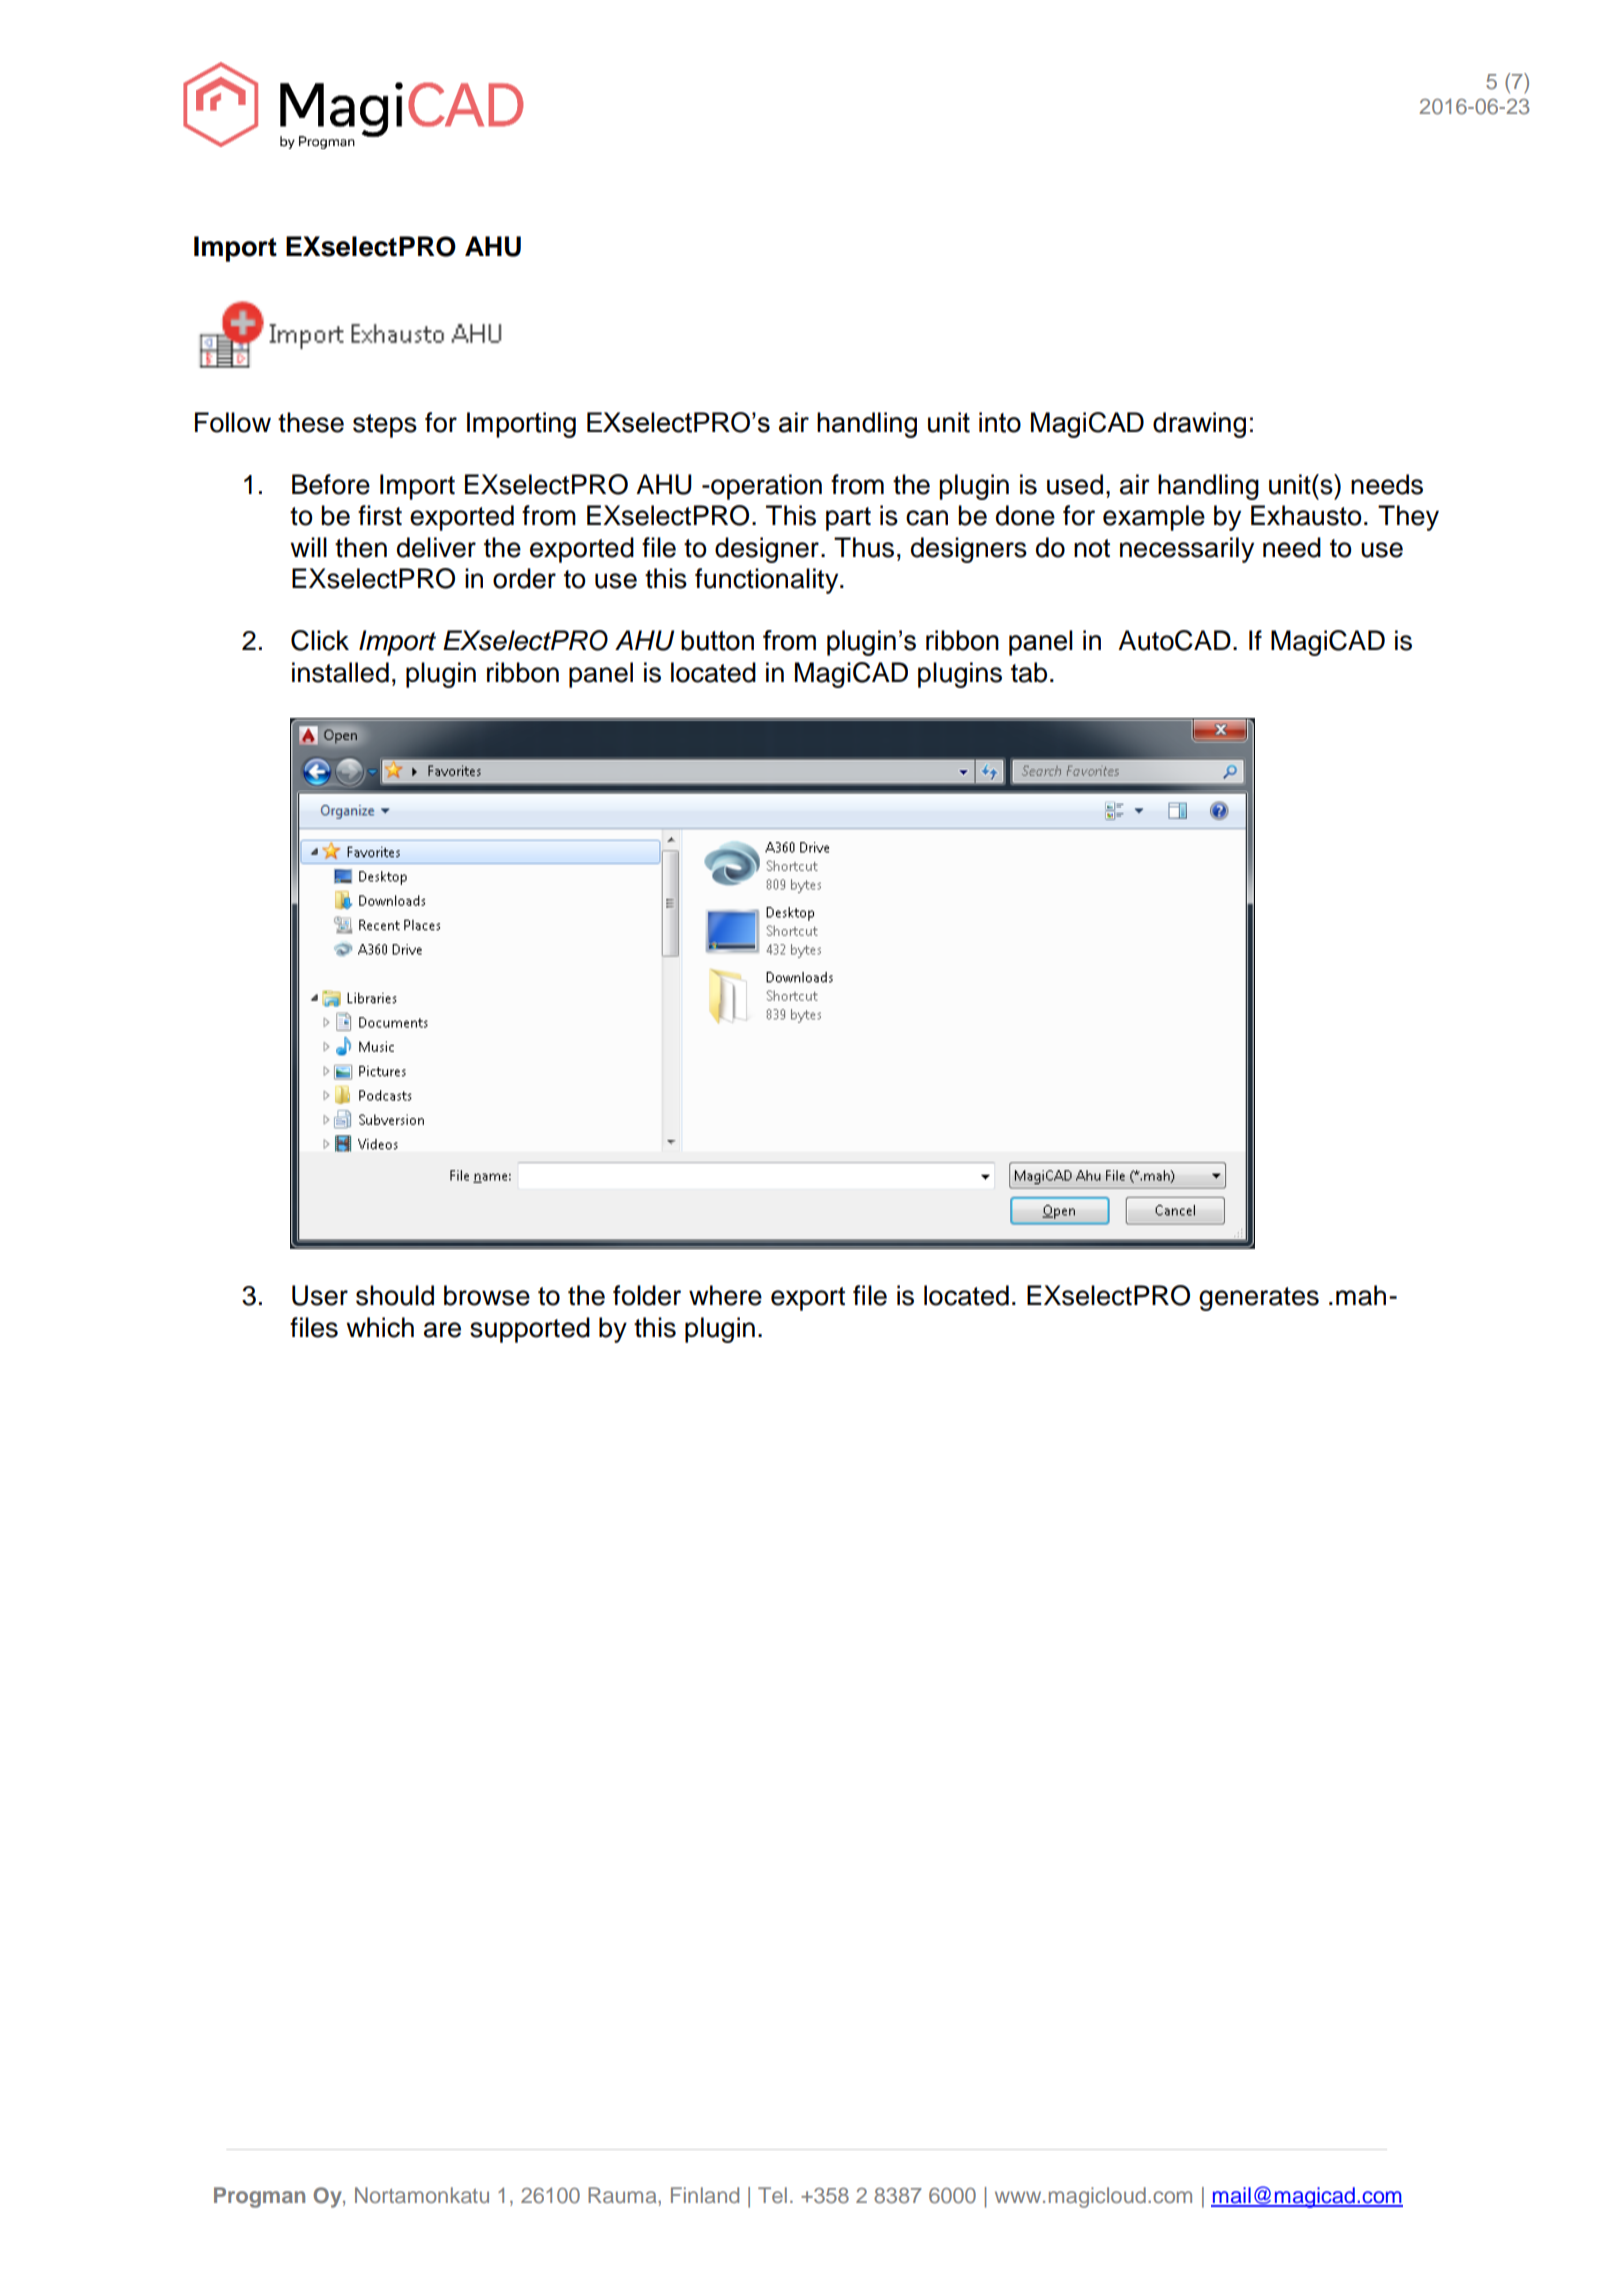  What do you see at coordinates (1029, 672) in the screenshot?
I see `tab` at bounding box center [1029, 672].
